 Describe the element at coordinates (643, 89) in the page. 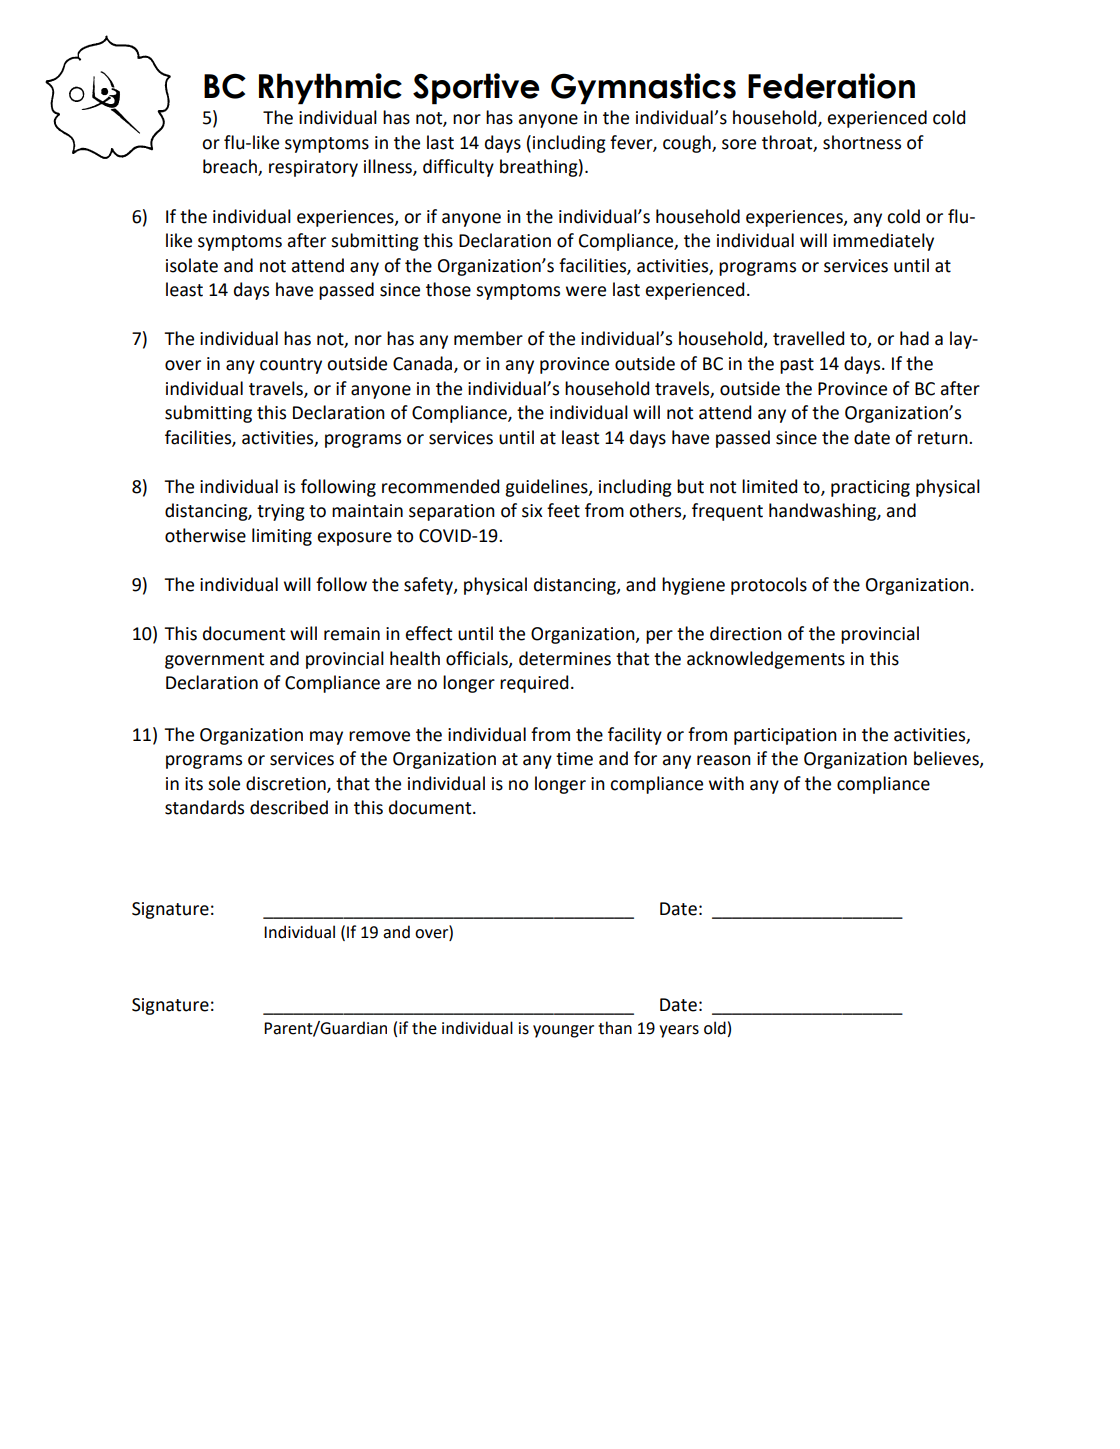

I see `Gymnastics` at that location.
